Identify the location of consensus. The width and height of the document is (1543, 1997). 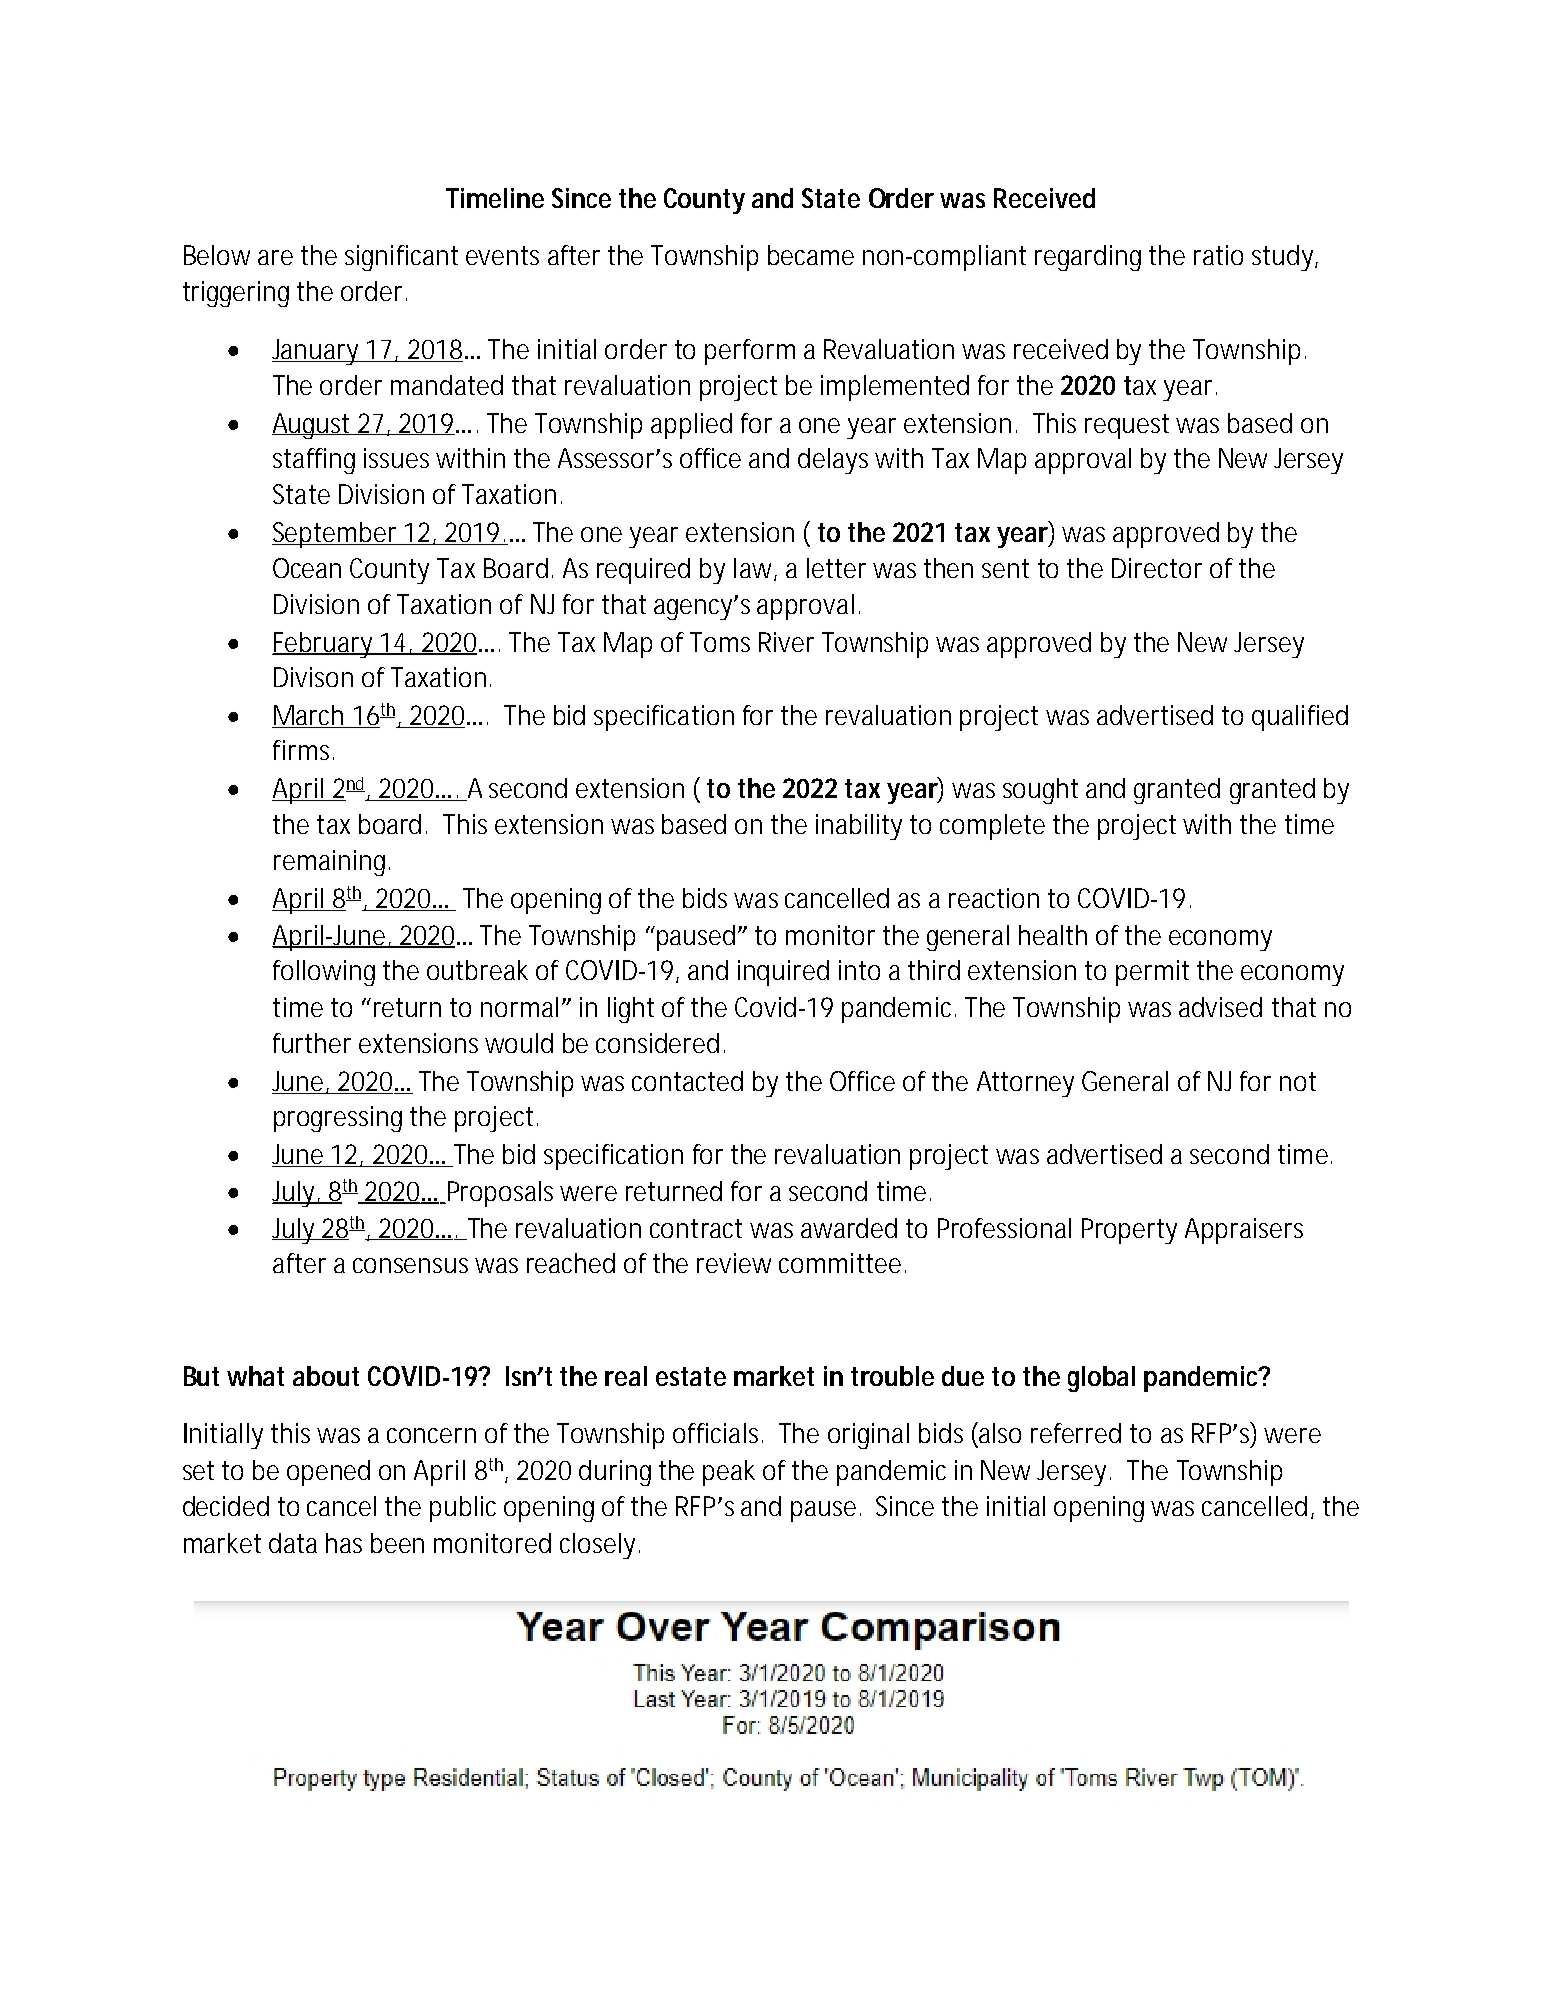
(410, 1265).
